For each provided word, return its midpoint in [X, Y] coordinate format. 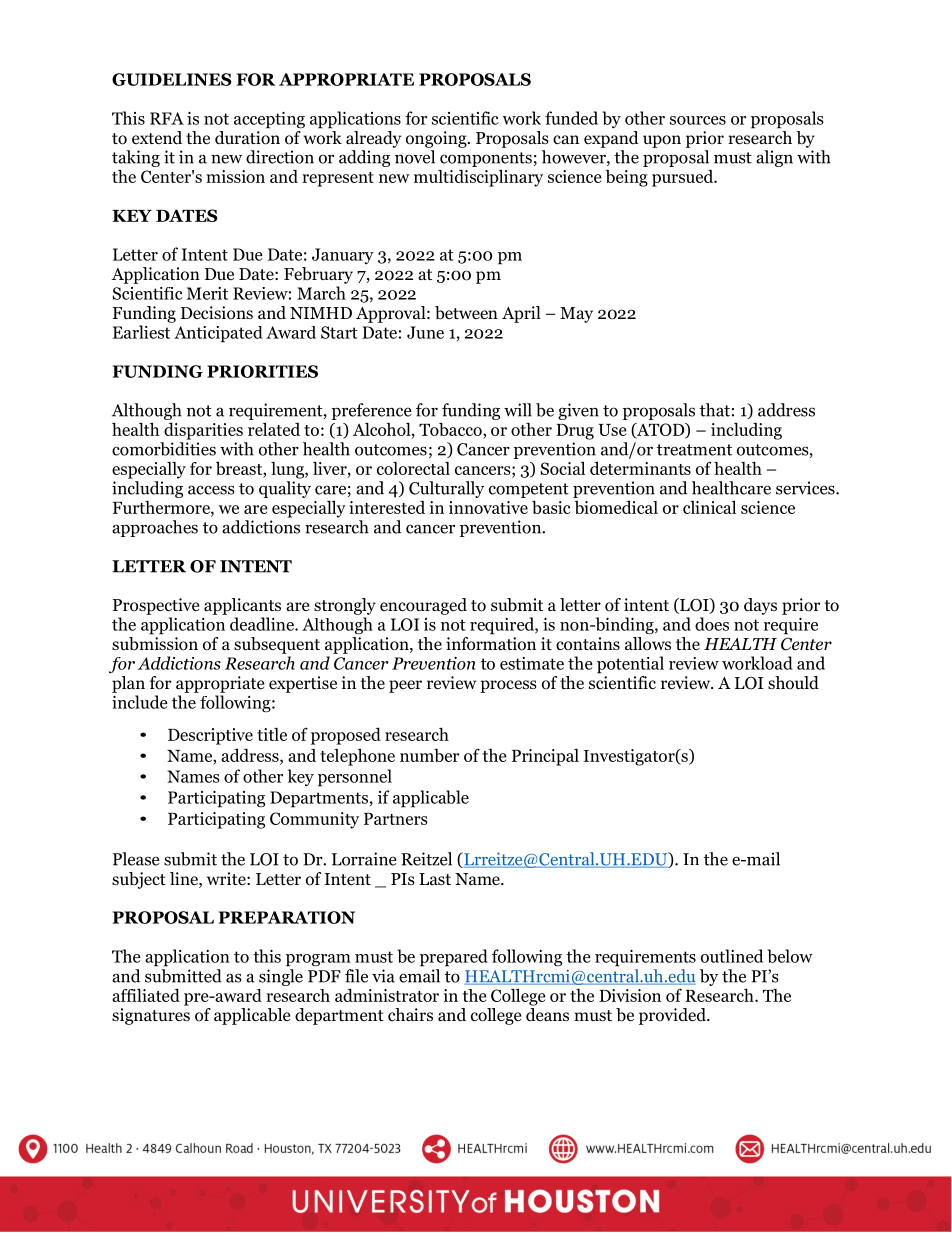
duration [247, 136]
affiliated [146, 995]
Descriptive [210, 736]
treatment [694, 450]
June [425, 332]
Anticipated [218, 334]
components [486, 159]
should [793, 683]
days [760, 606]
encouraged [423, 606]
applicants [242, 606]
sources [698, 120]
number [429, 755]
